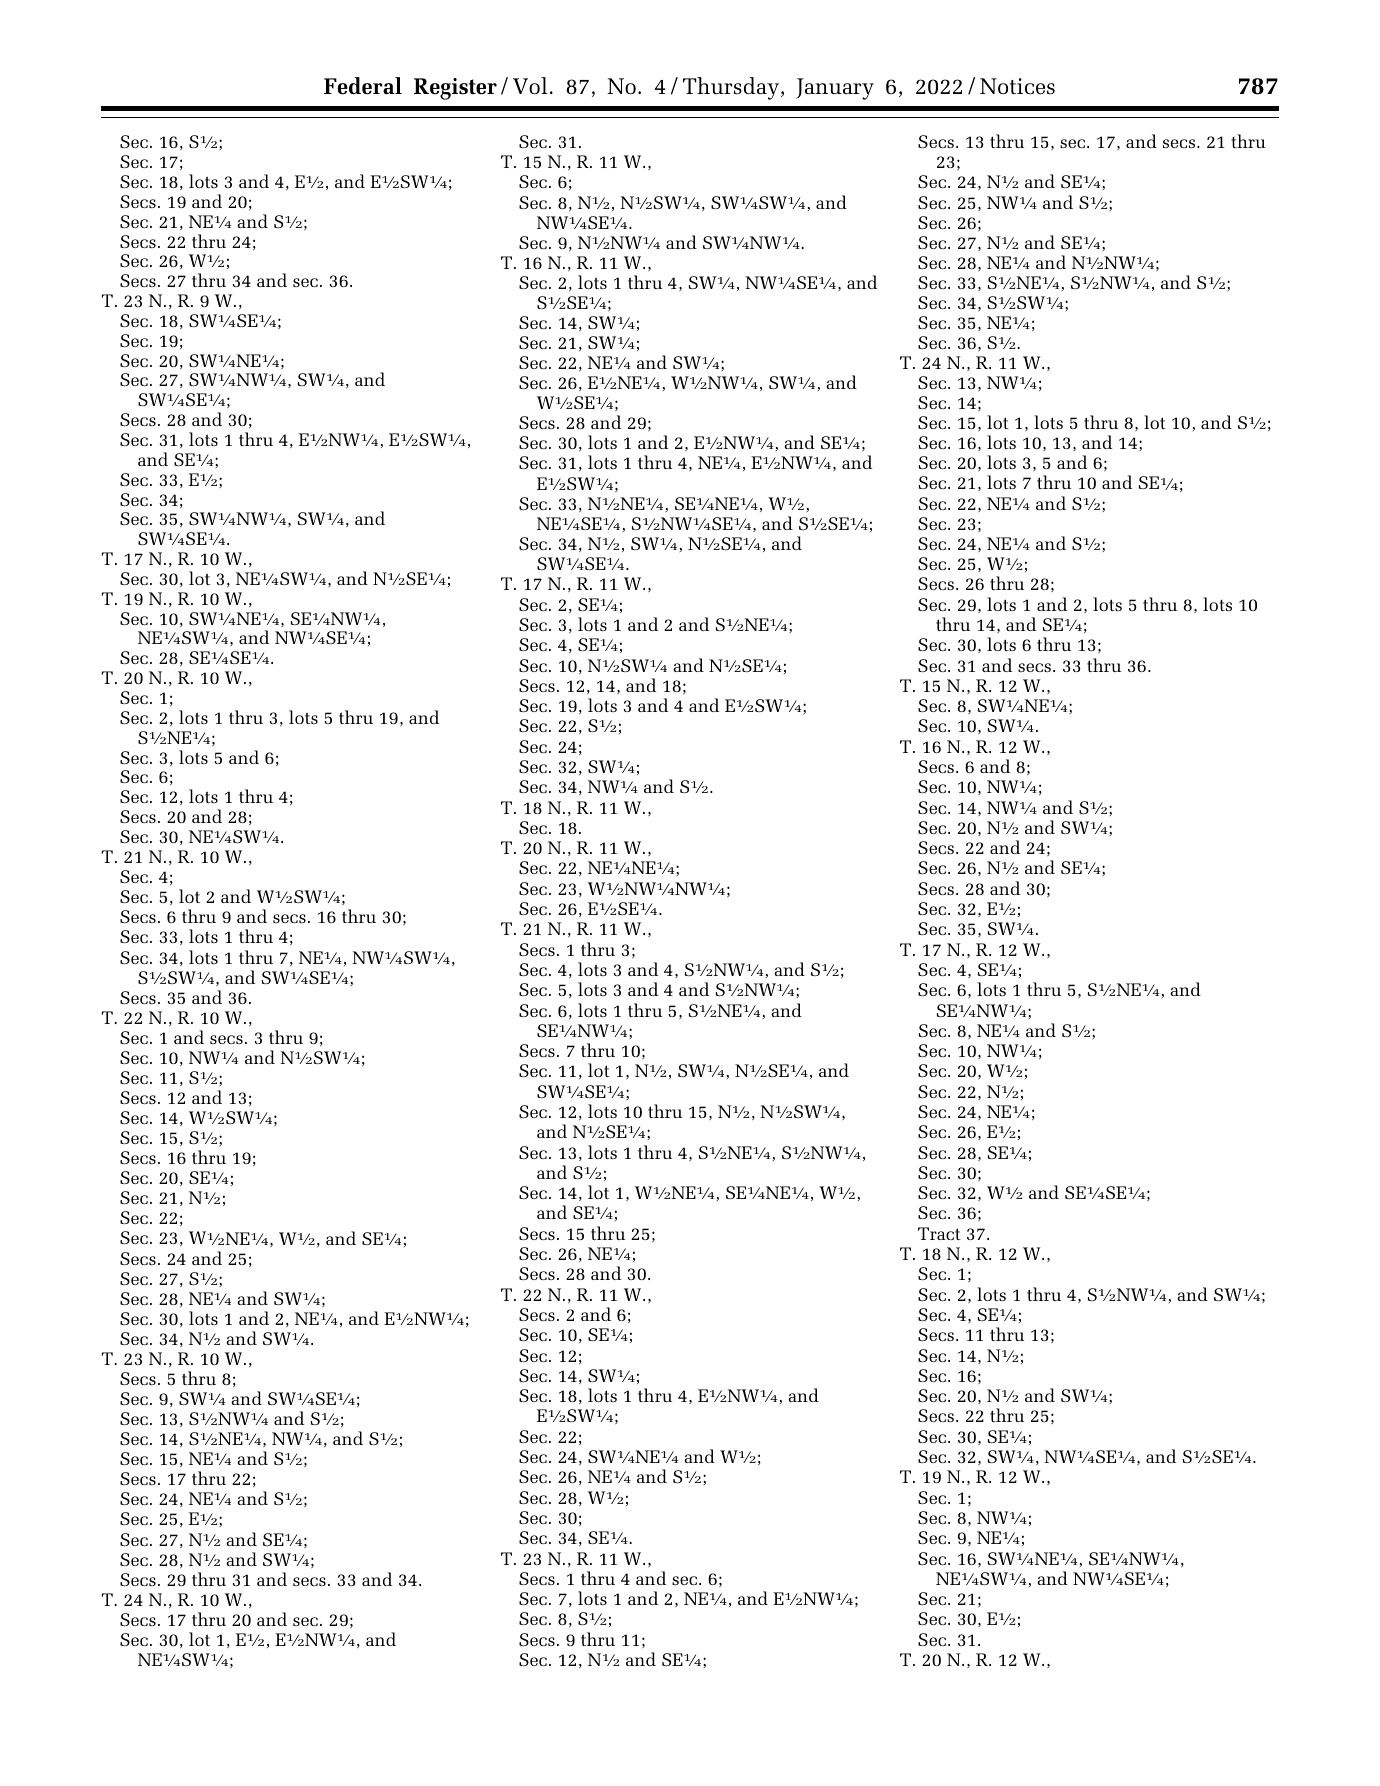  I want to click on Vol, so click(530, 86).
